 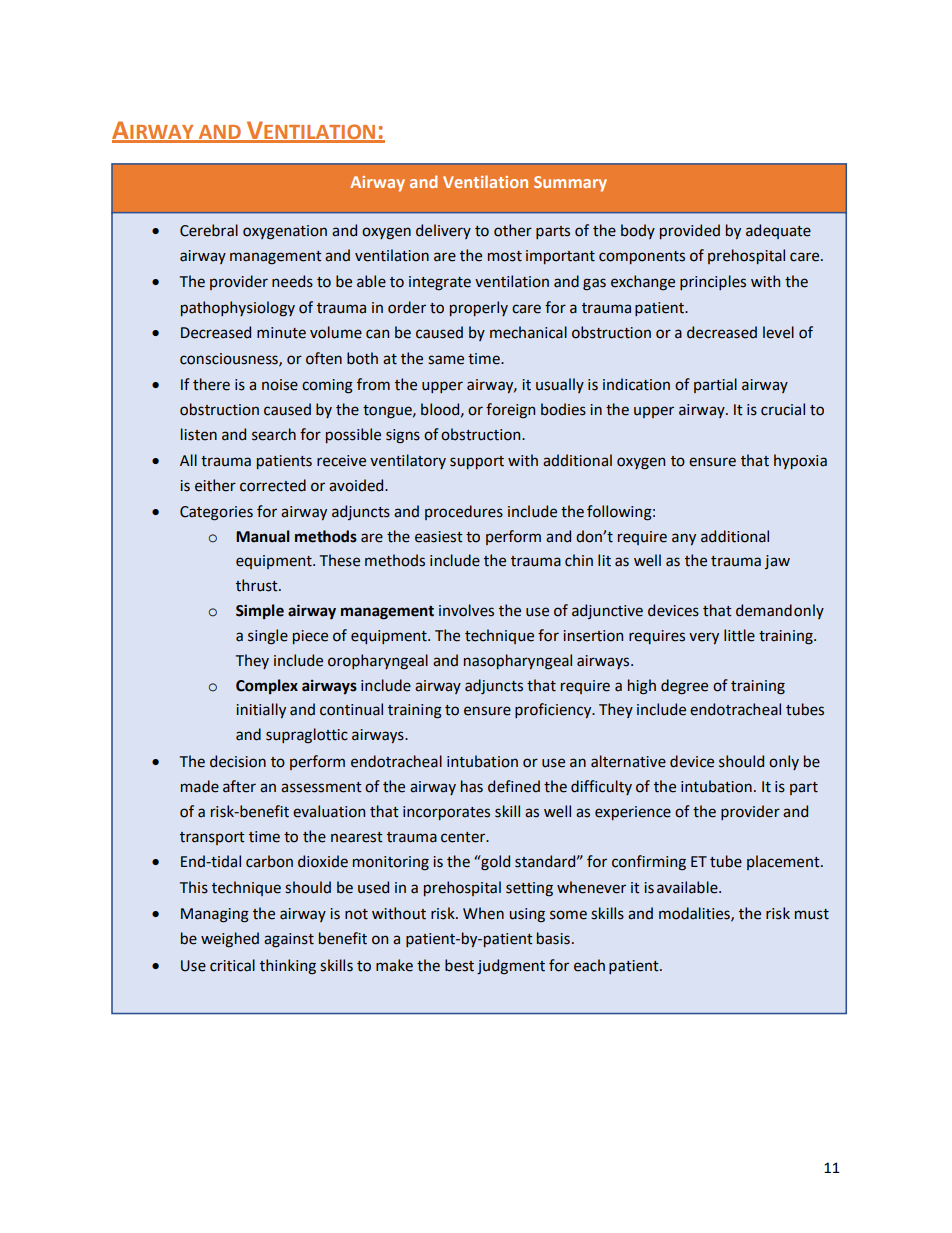 I want to click on proficiency, so click(x=554, y=710).
